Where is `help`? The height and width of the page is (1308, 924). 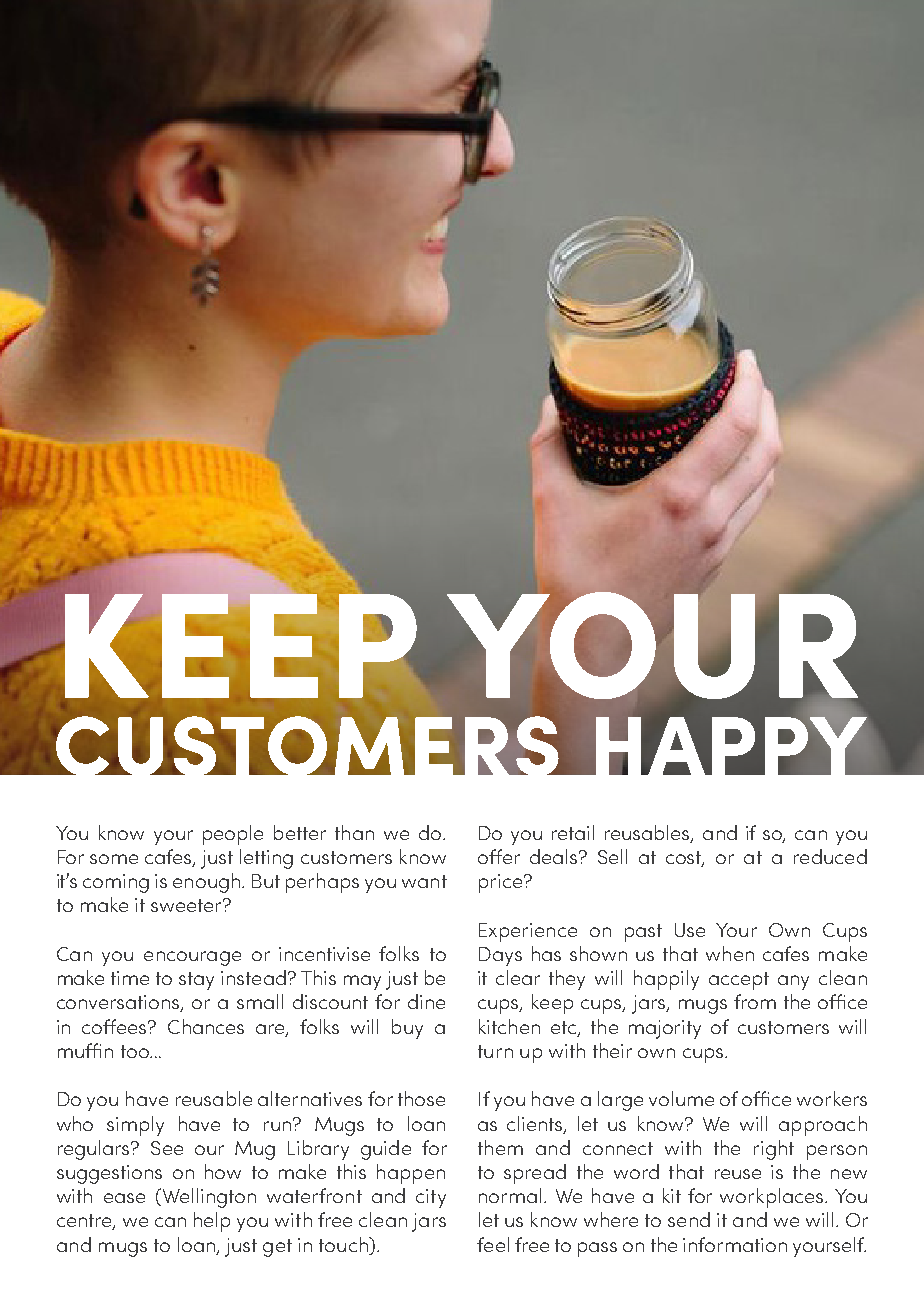 help is located at coordinates (212, 1222).
